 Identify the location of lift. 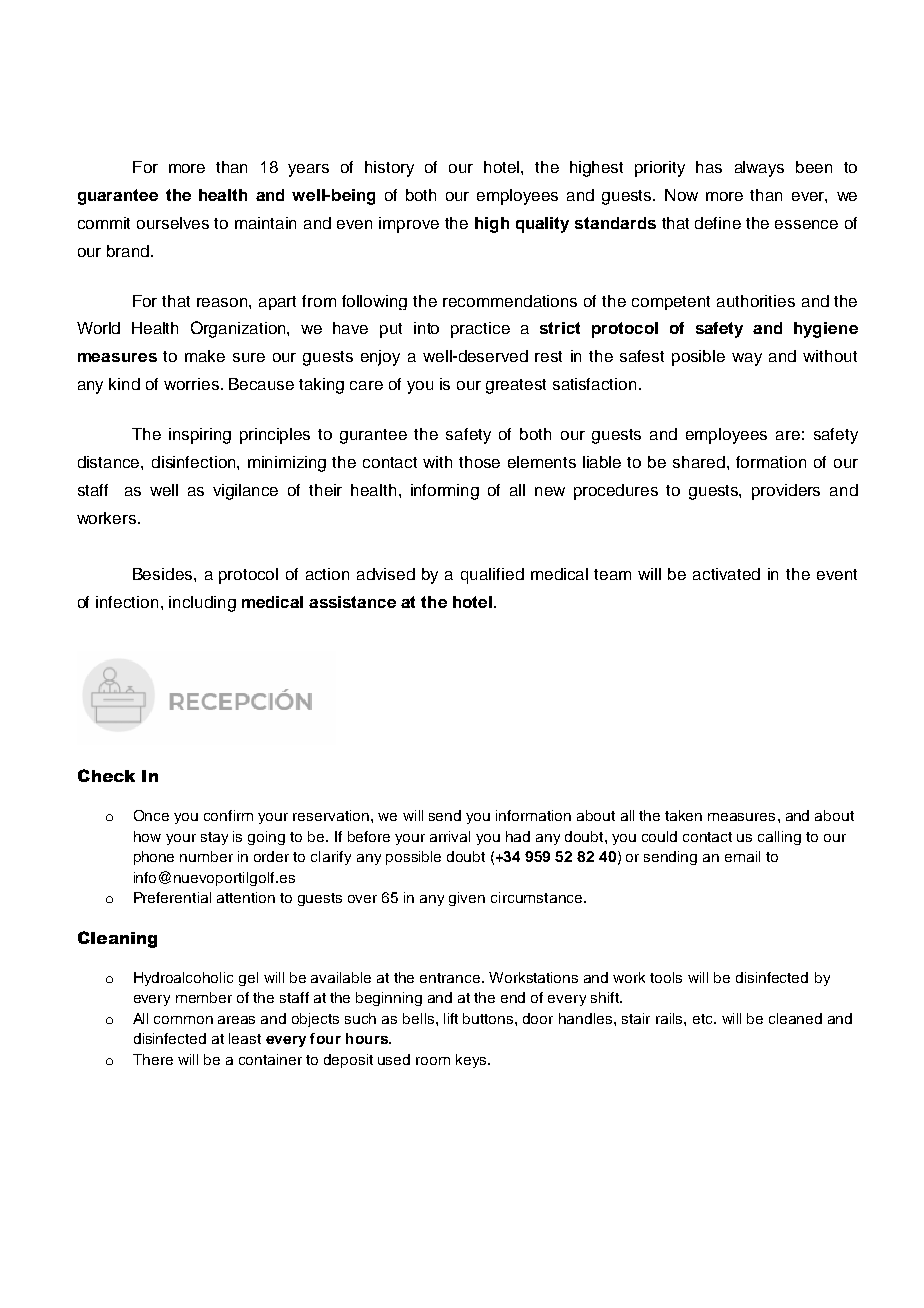
(451, 1018).
